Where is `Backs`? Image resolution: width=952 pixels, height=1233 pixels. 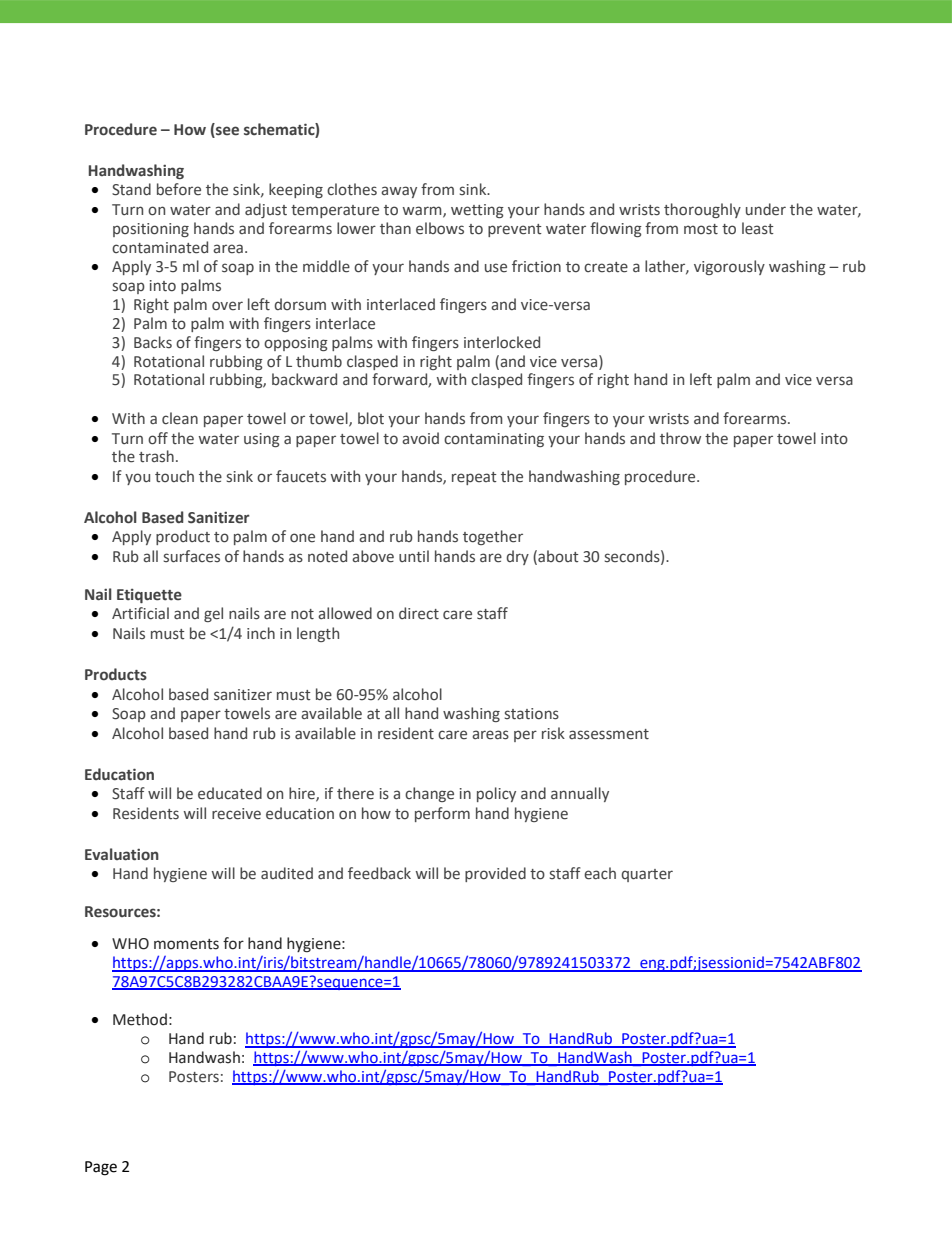 Backs is located at coordinates (153, 342).
